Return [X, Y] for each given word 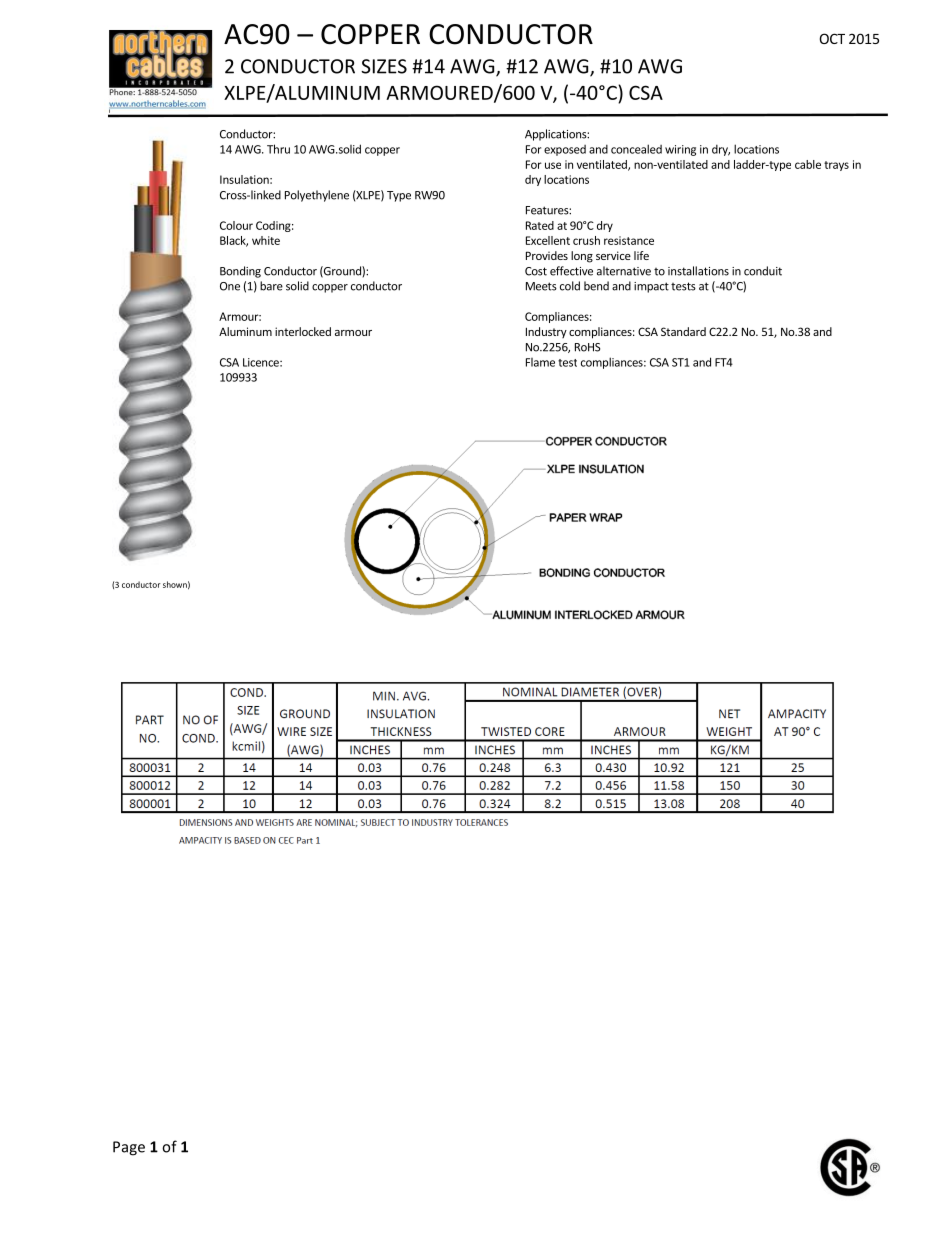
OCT [832, 38]
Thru [278, 149]
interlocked [303, 331]
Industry [546, 332]
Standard [683, 331]
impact [651, 287]
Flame [540, 362]
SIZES [384, 66]
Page [129, 1148]
